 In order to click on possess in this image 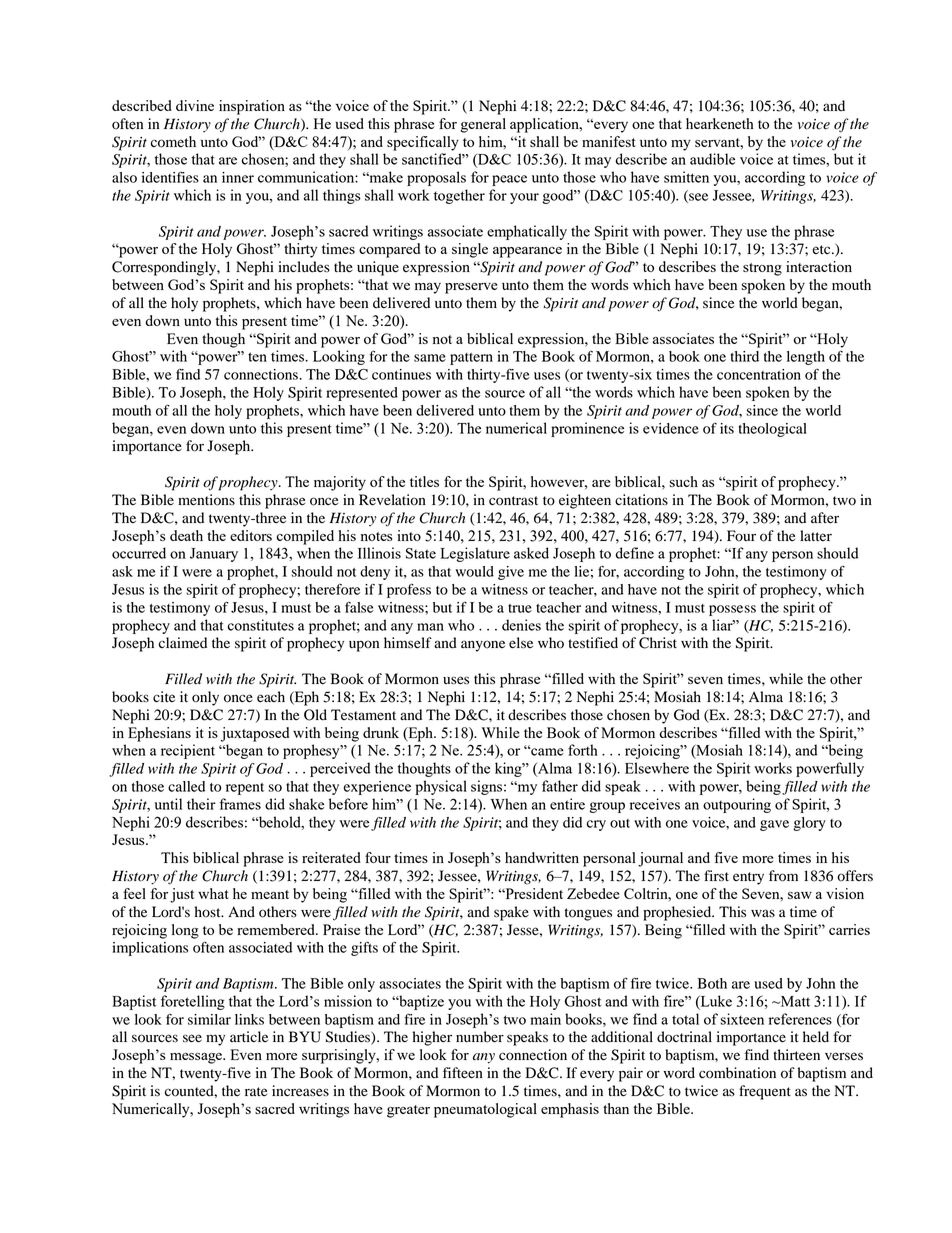, I will do `click(732, 610)`.
